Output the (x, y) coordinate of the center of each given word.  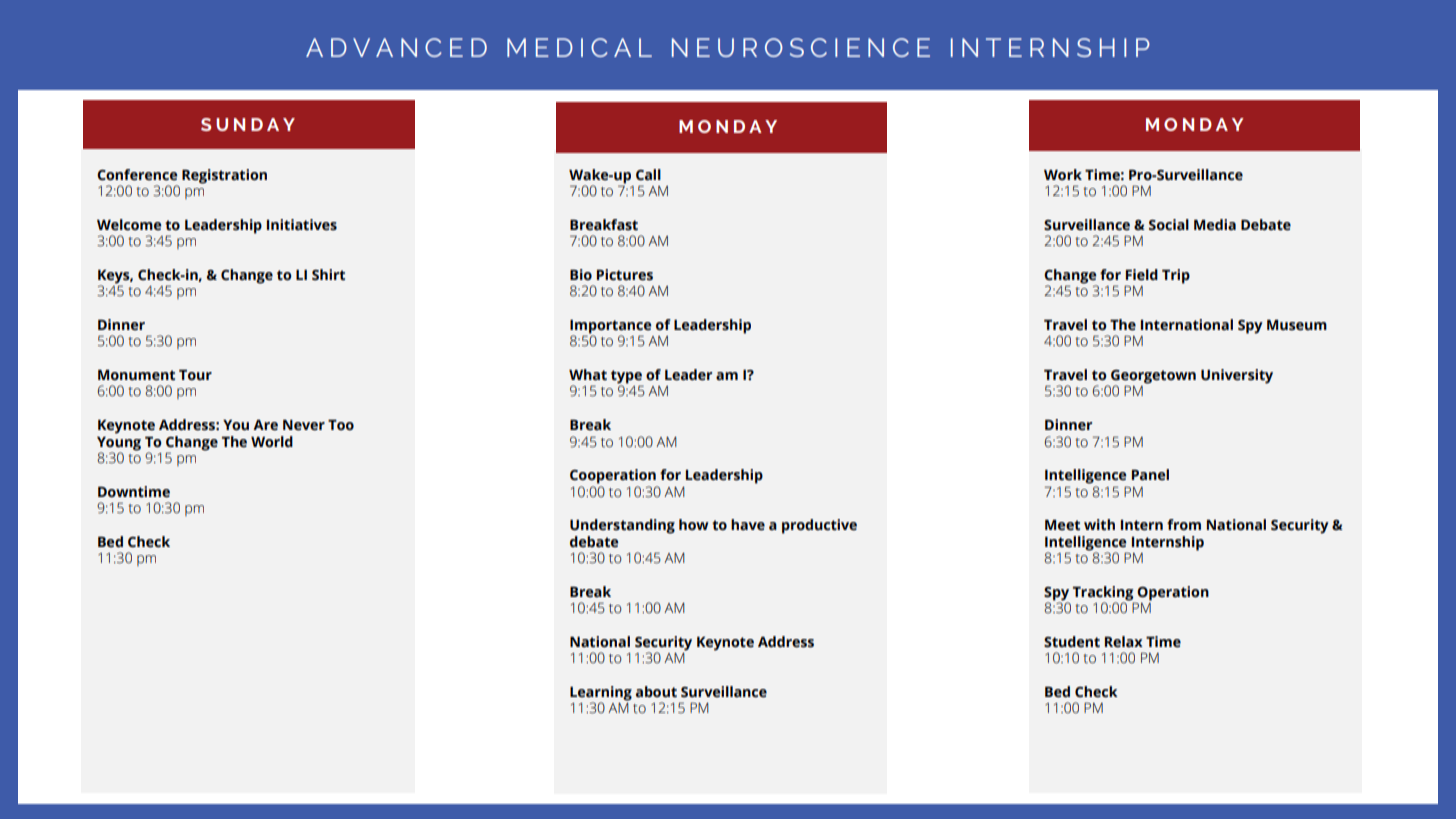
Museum (1297, 325)
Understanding (622, 526)
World (272, 442)
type (627, 378)
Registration (224, 176)
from (1184, 525)
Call (648, 175)
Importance (610, 327)
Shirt (328, 275)
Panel (1150, 475)
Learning (601, 694)
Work (1063, 174)
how (694, 524)
